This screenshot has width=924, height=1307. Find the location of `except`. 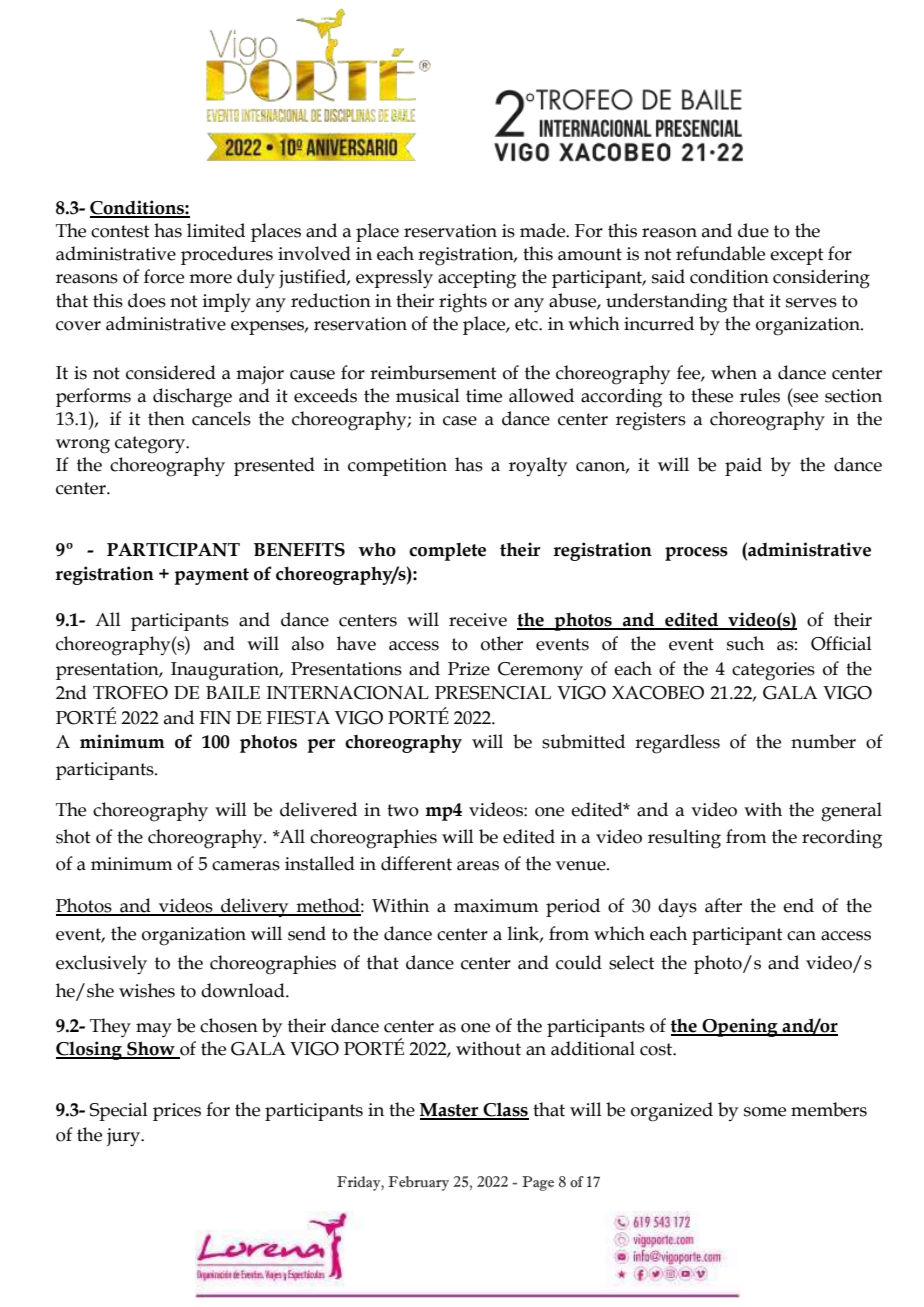

except is located at coordinates (797, 256).
